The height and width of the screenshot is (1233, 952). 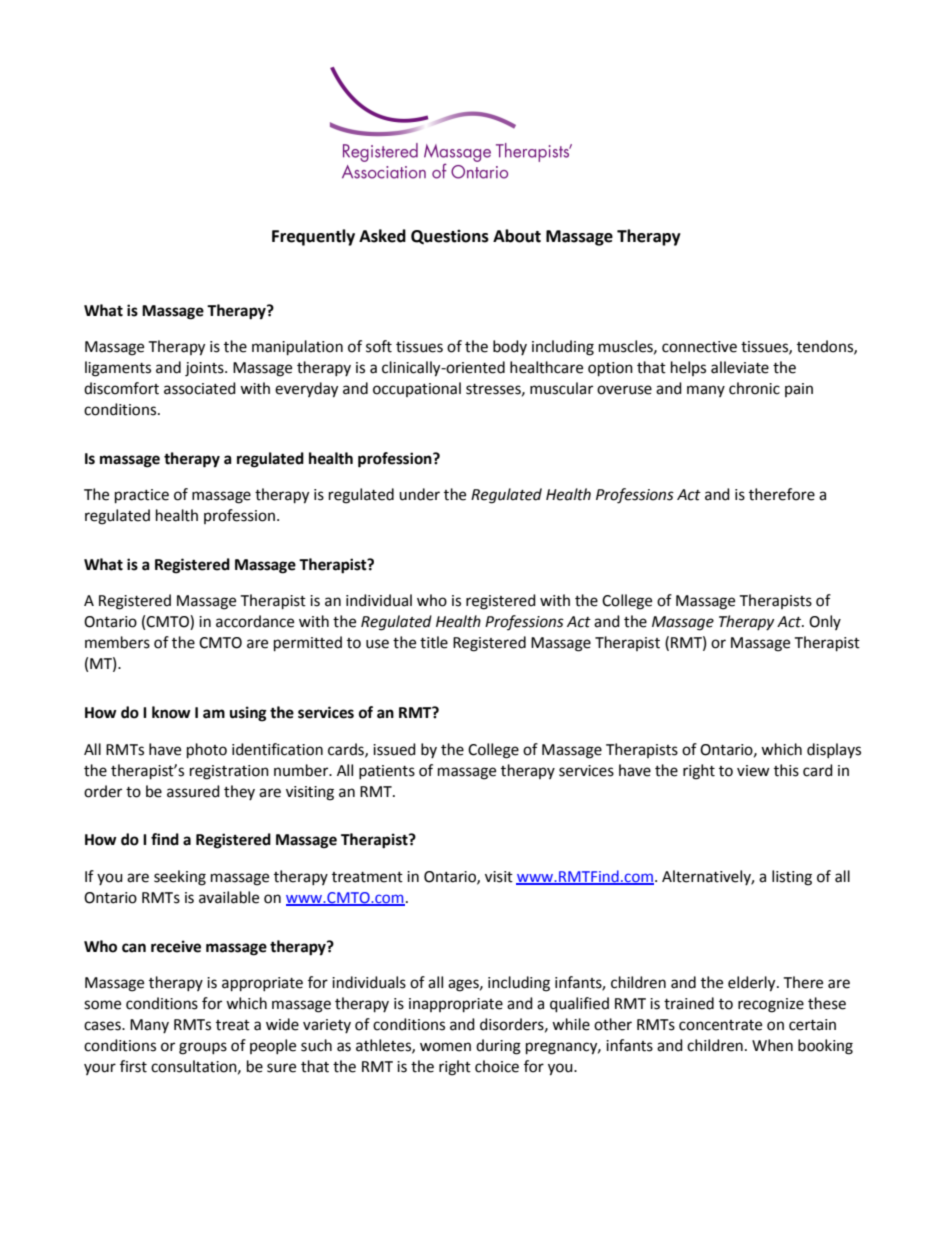 I want to click on groups, so click(x=203, y=1048).
